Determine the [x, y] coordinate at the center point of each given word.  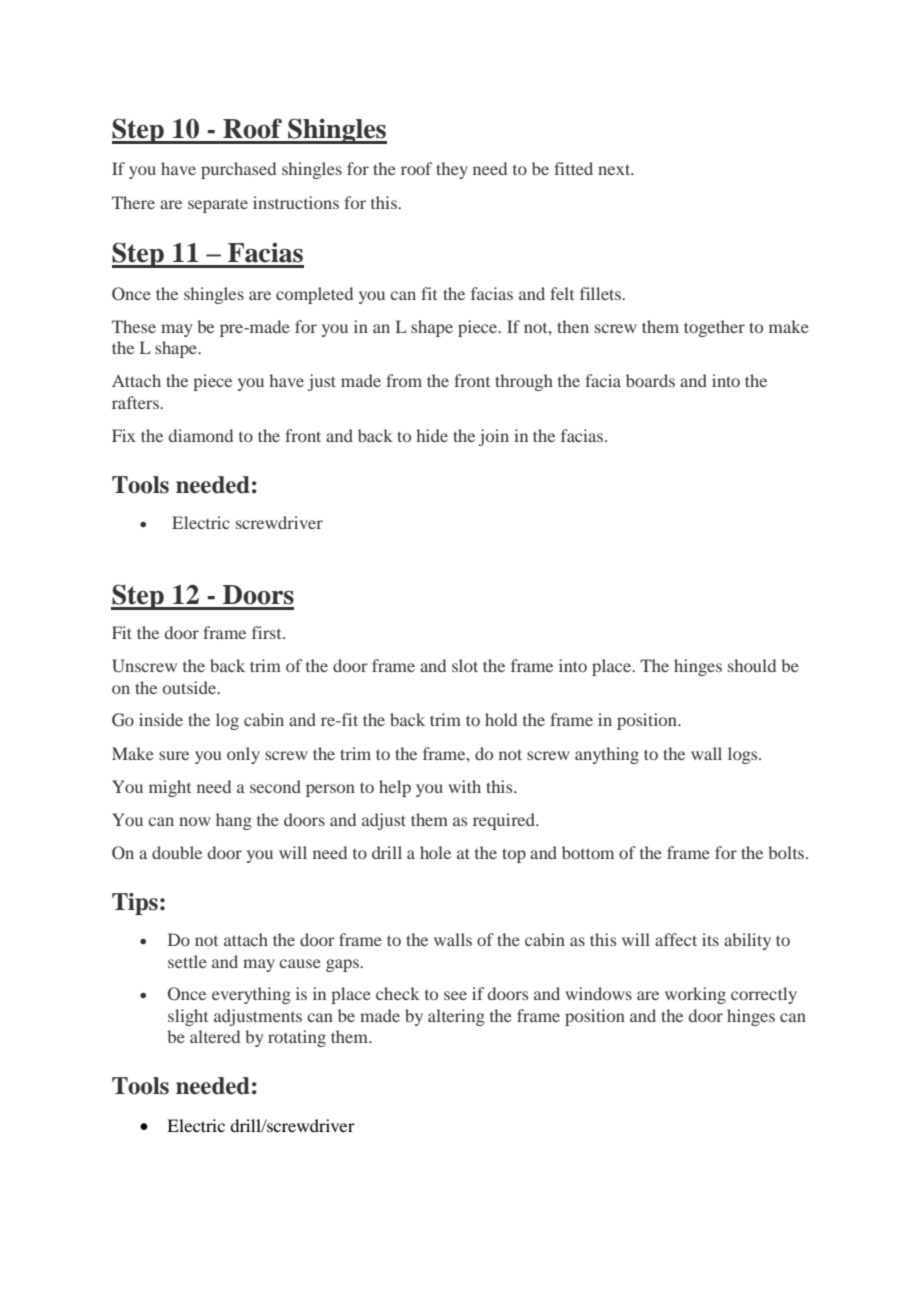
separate [218, 205]
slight [188, 1017]
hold [501, 719]
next [615, 169]
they [452, 170]
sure [174, 755]
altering [456, 1017]
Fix [124, 435]
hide [432, 435]
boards [650, 380]
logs [744, 755]
